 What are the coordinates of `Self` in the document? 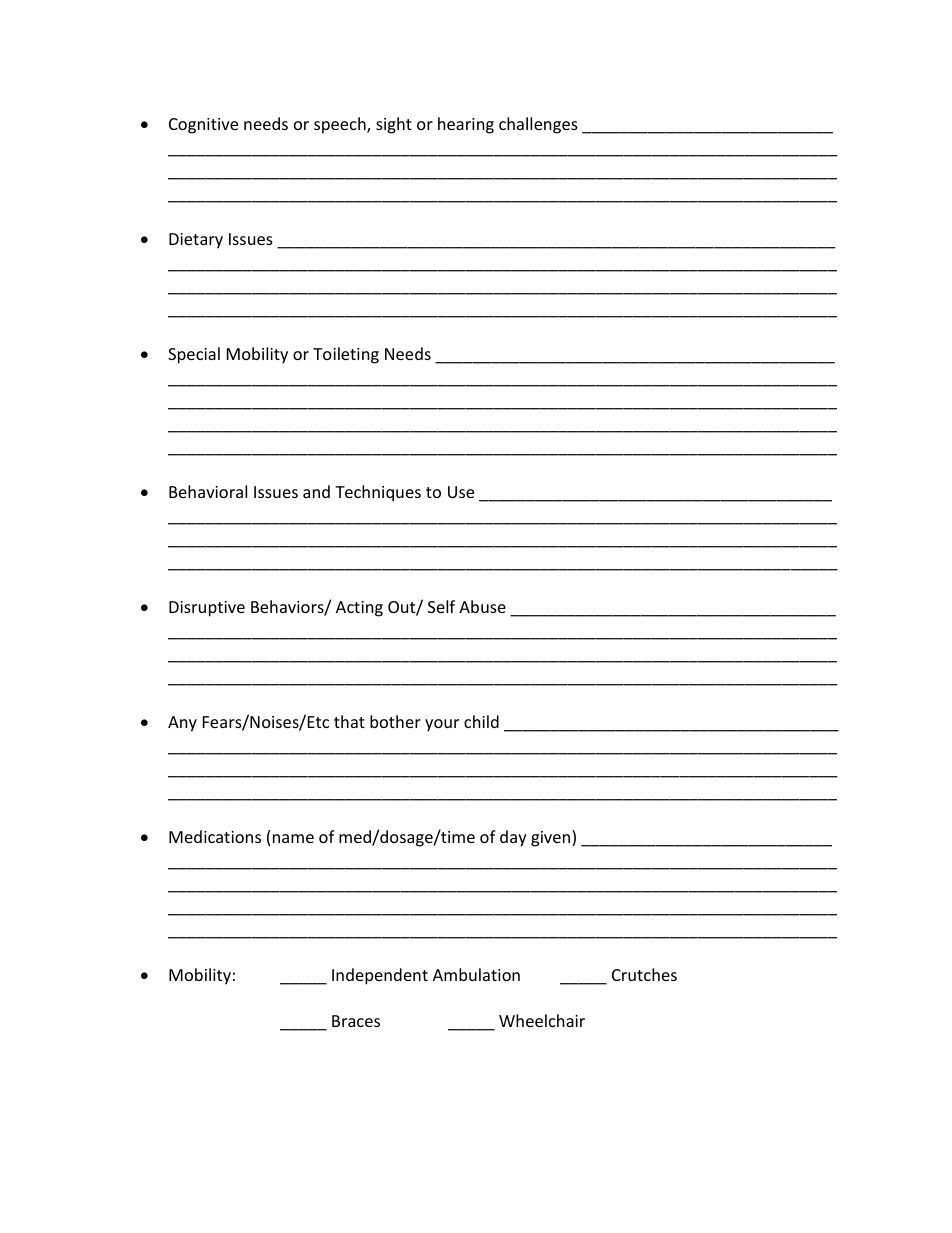 It's located at (441, 606).
